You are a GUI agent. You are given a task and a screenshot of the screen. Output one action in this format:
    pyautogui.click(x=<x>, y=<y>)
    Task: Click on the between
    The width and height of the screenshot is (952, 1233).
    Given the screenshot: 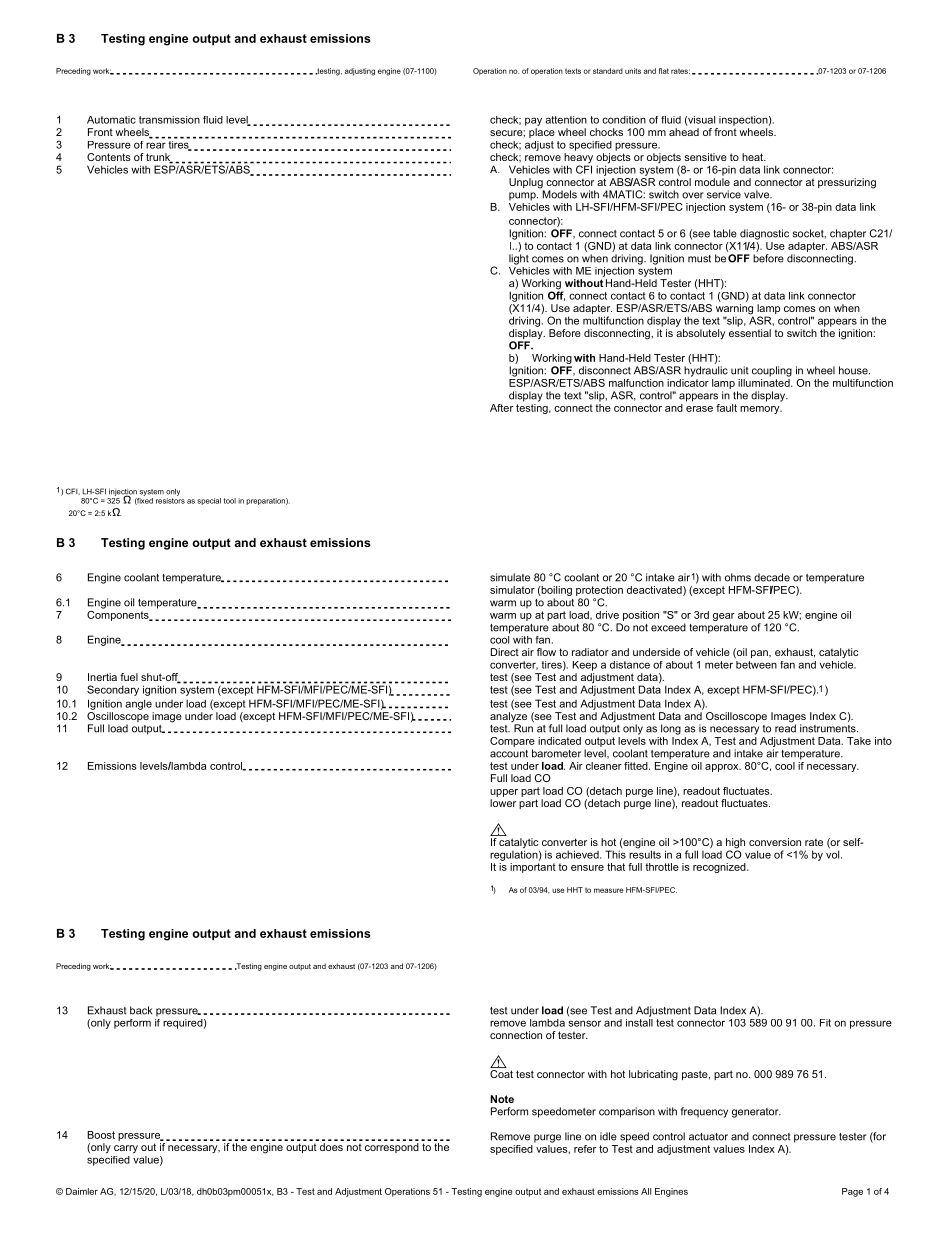 What is the action you would take?
    pyautogui.click(x=756, y=663)
